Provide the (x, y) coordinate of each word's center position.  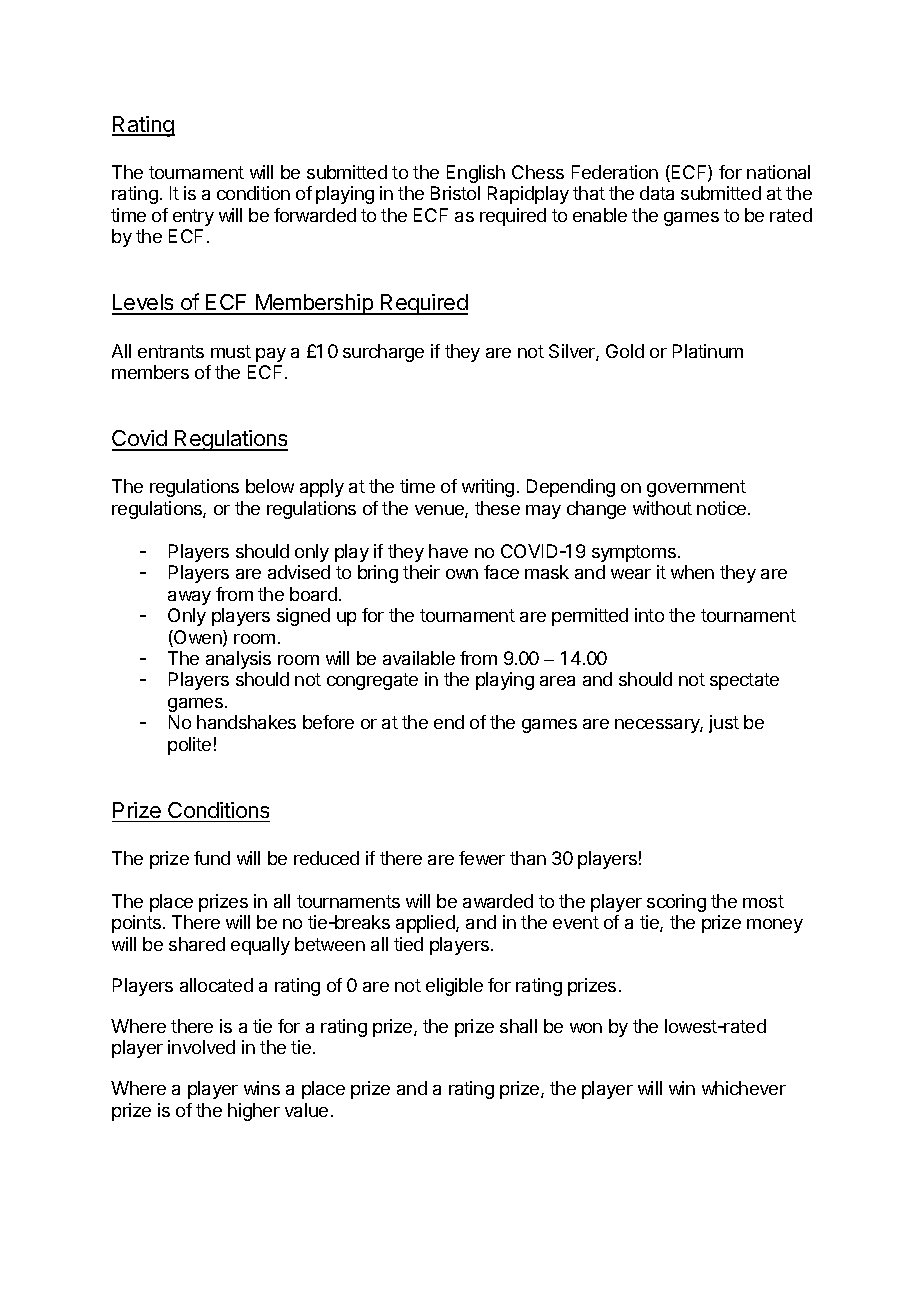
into (649, 615)
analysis (238, 660)
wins (262, 1088)
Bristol (455, 193)
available (419, 658)
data (657, 193)
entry (193, 217)
